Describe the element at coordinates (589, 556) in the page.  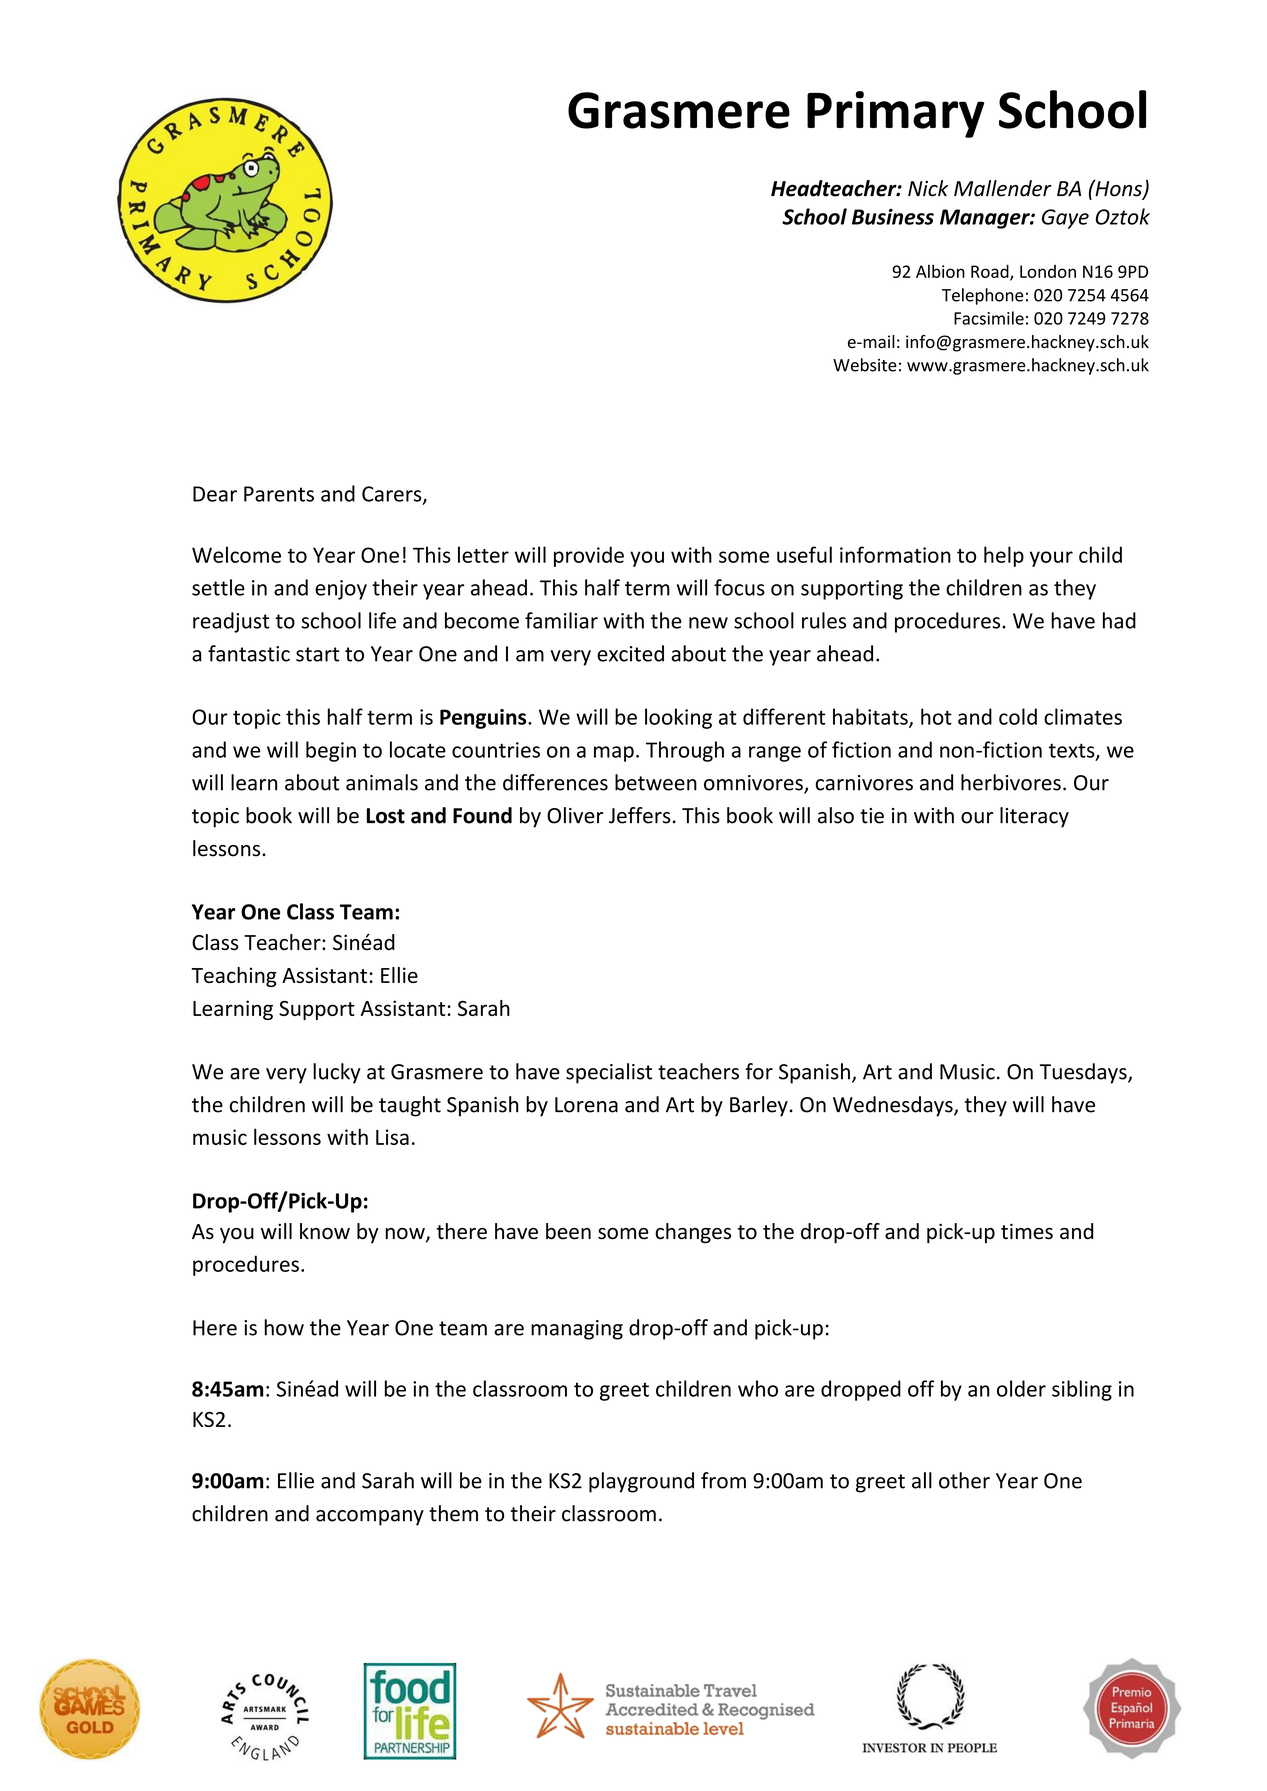
I see `provide` at that location.
